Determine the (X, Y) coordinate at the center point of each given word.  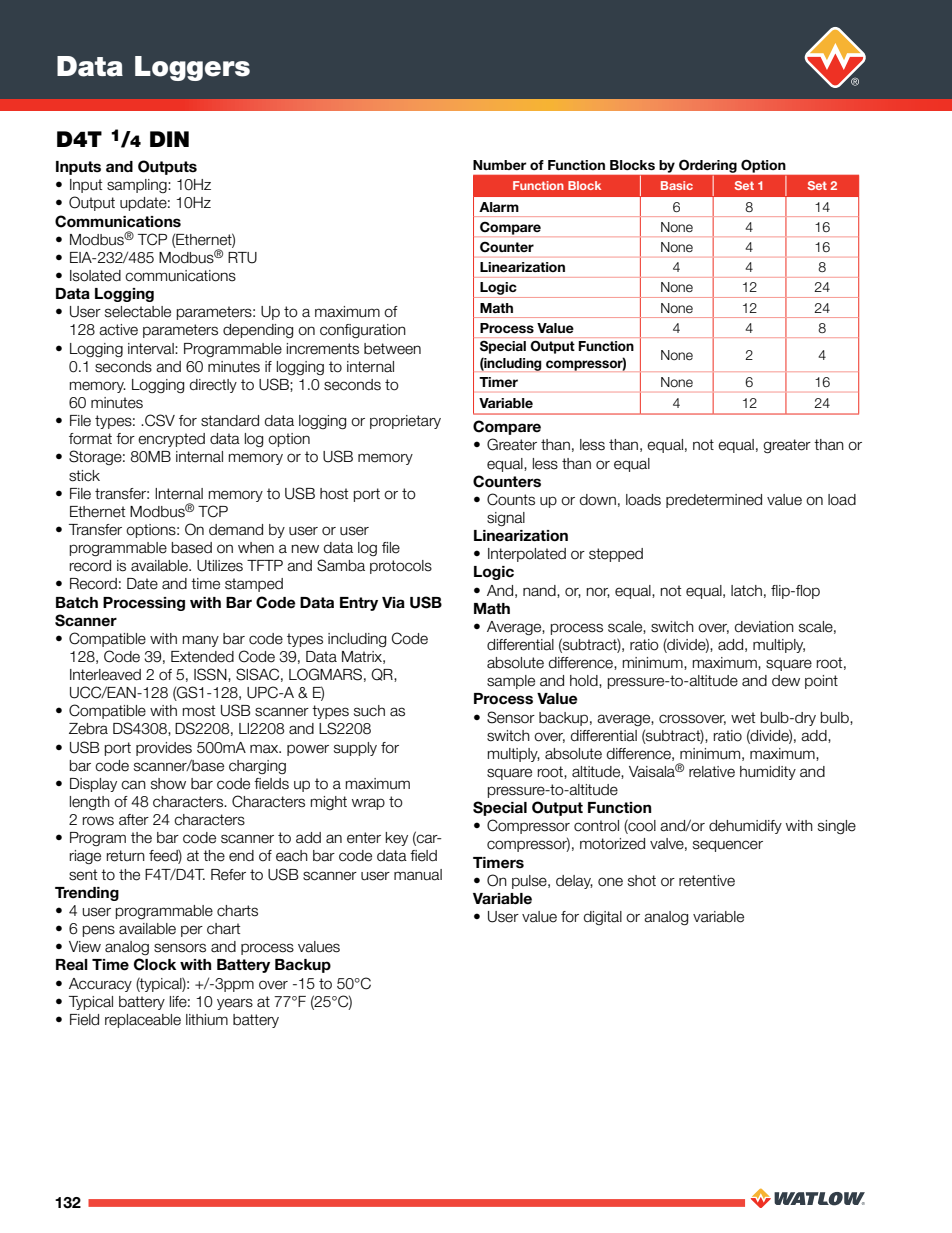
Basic (677, 185)
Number (500, 165)
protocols (401, 567)
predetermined (714, 501)
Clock (155, 964)
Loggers (192, 68)
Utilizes (220, 566)
